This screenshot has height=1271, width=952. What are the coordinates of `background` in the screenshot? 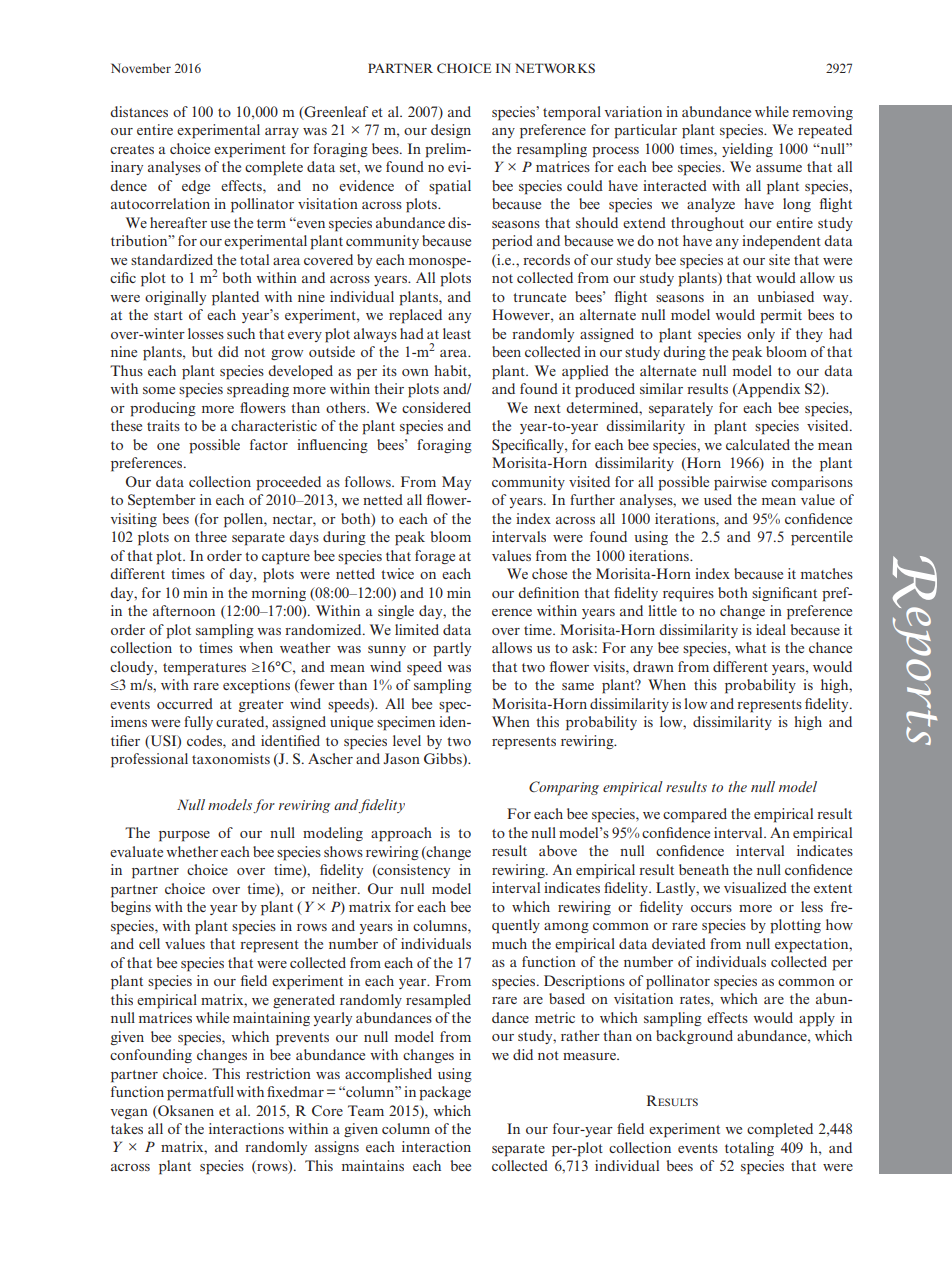 It's located at (694, 1037).
